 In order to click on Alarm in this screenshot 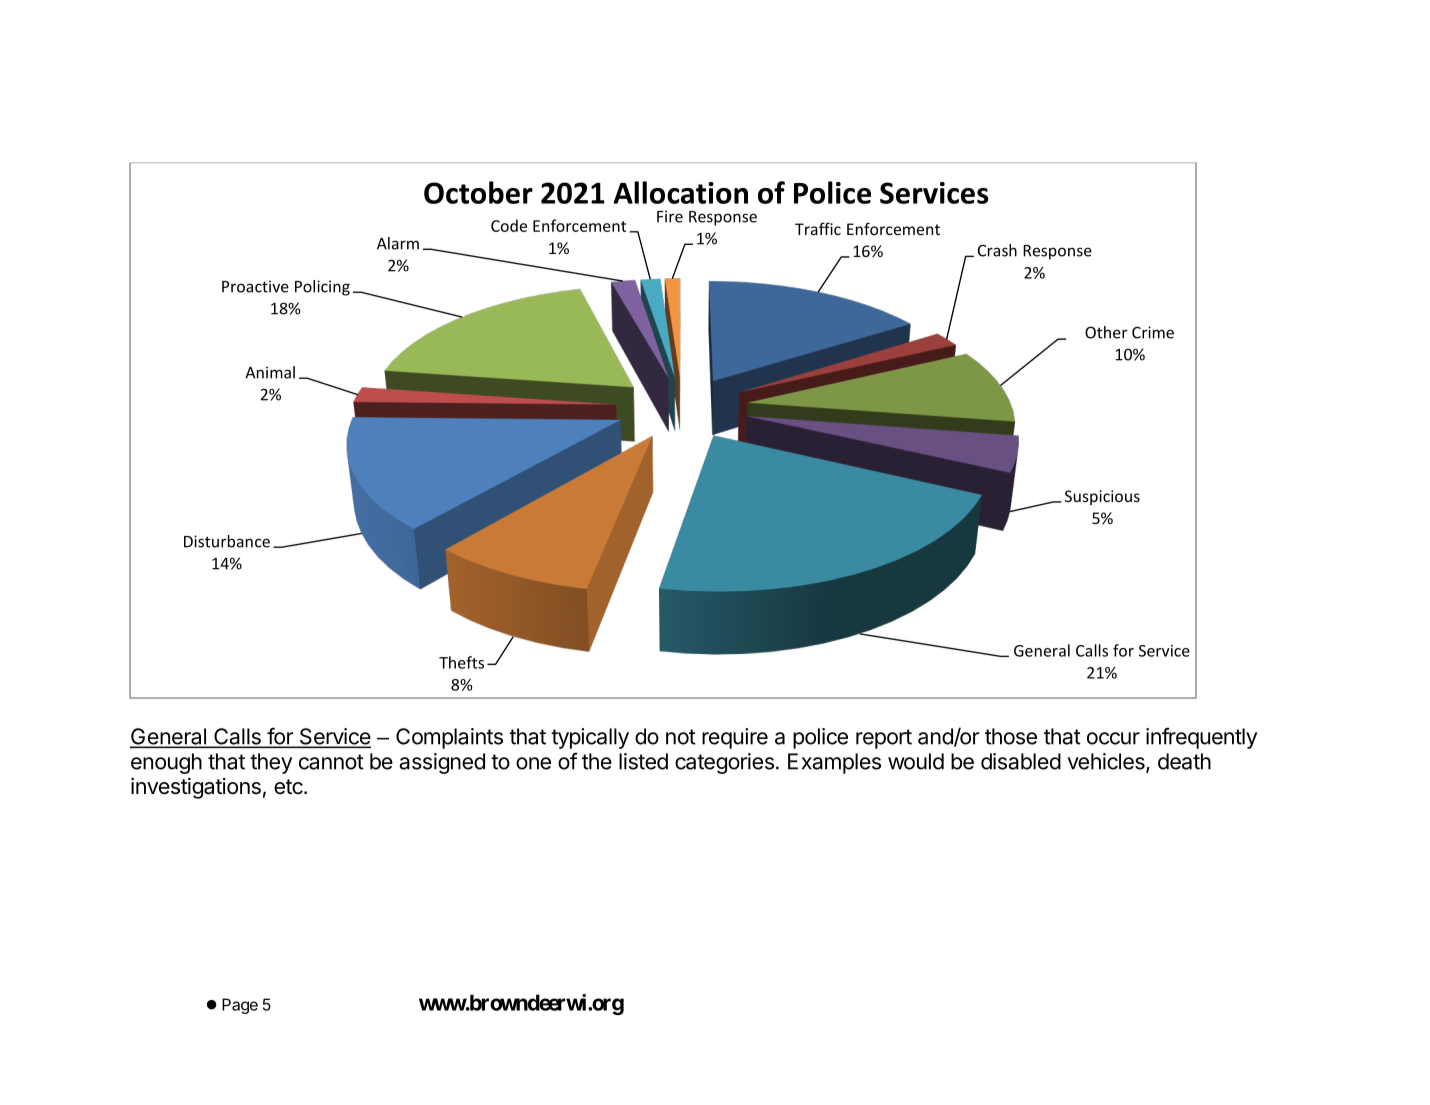, I will do `click(398, 243)`.
